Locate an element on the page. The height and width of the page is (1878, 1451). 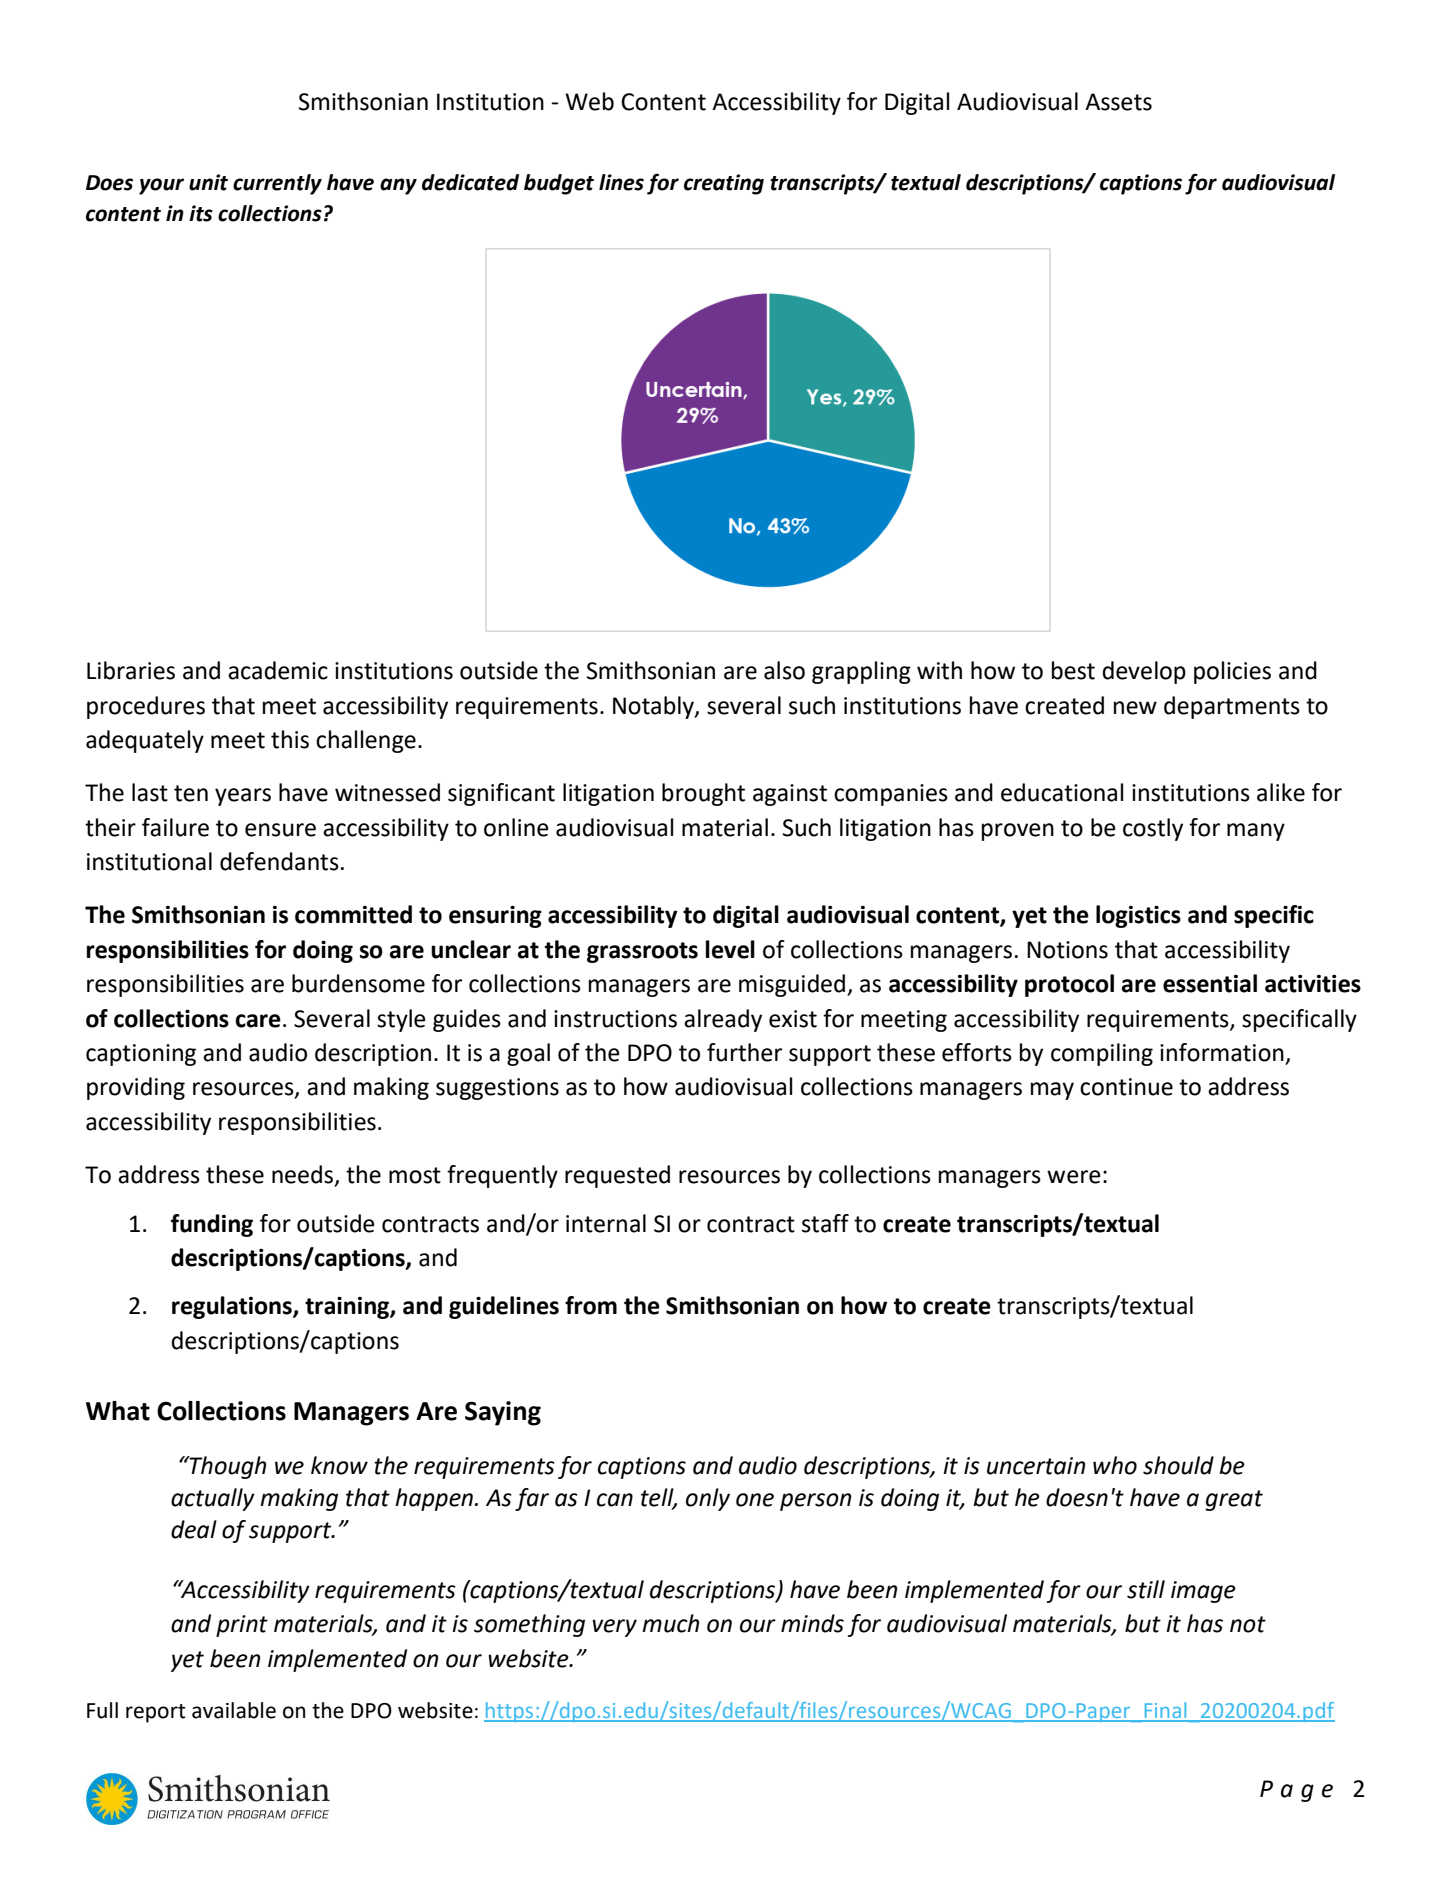
defendants is located at coordinates (279, 861).
